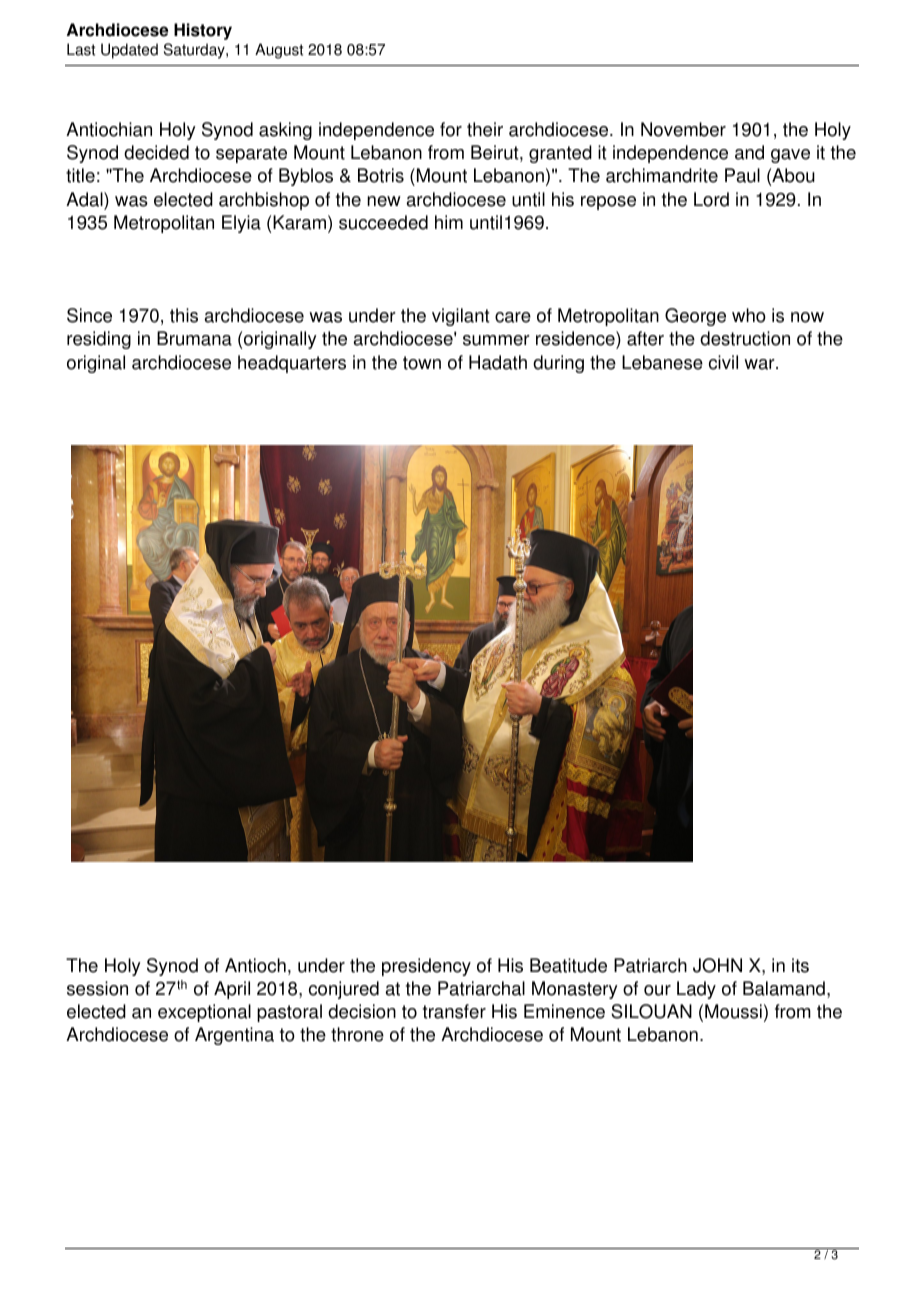 The image size is (924, 1308). Describe the element at coordinates (461, 317) in the page. I see `vigilant` at that location.
